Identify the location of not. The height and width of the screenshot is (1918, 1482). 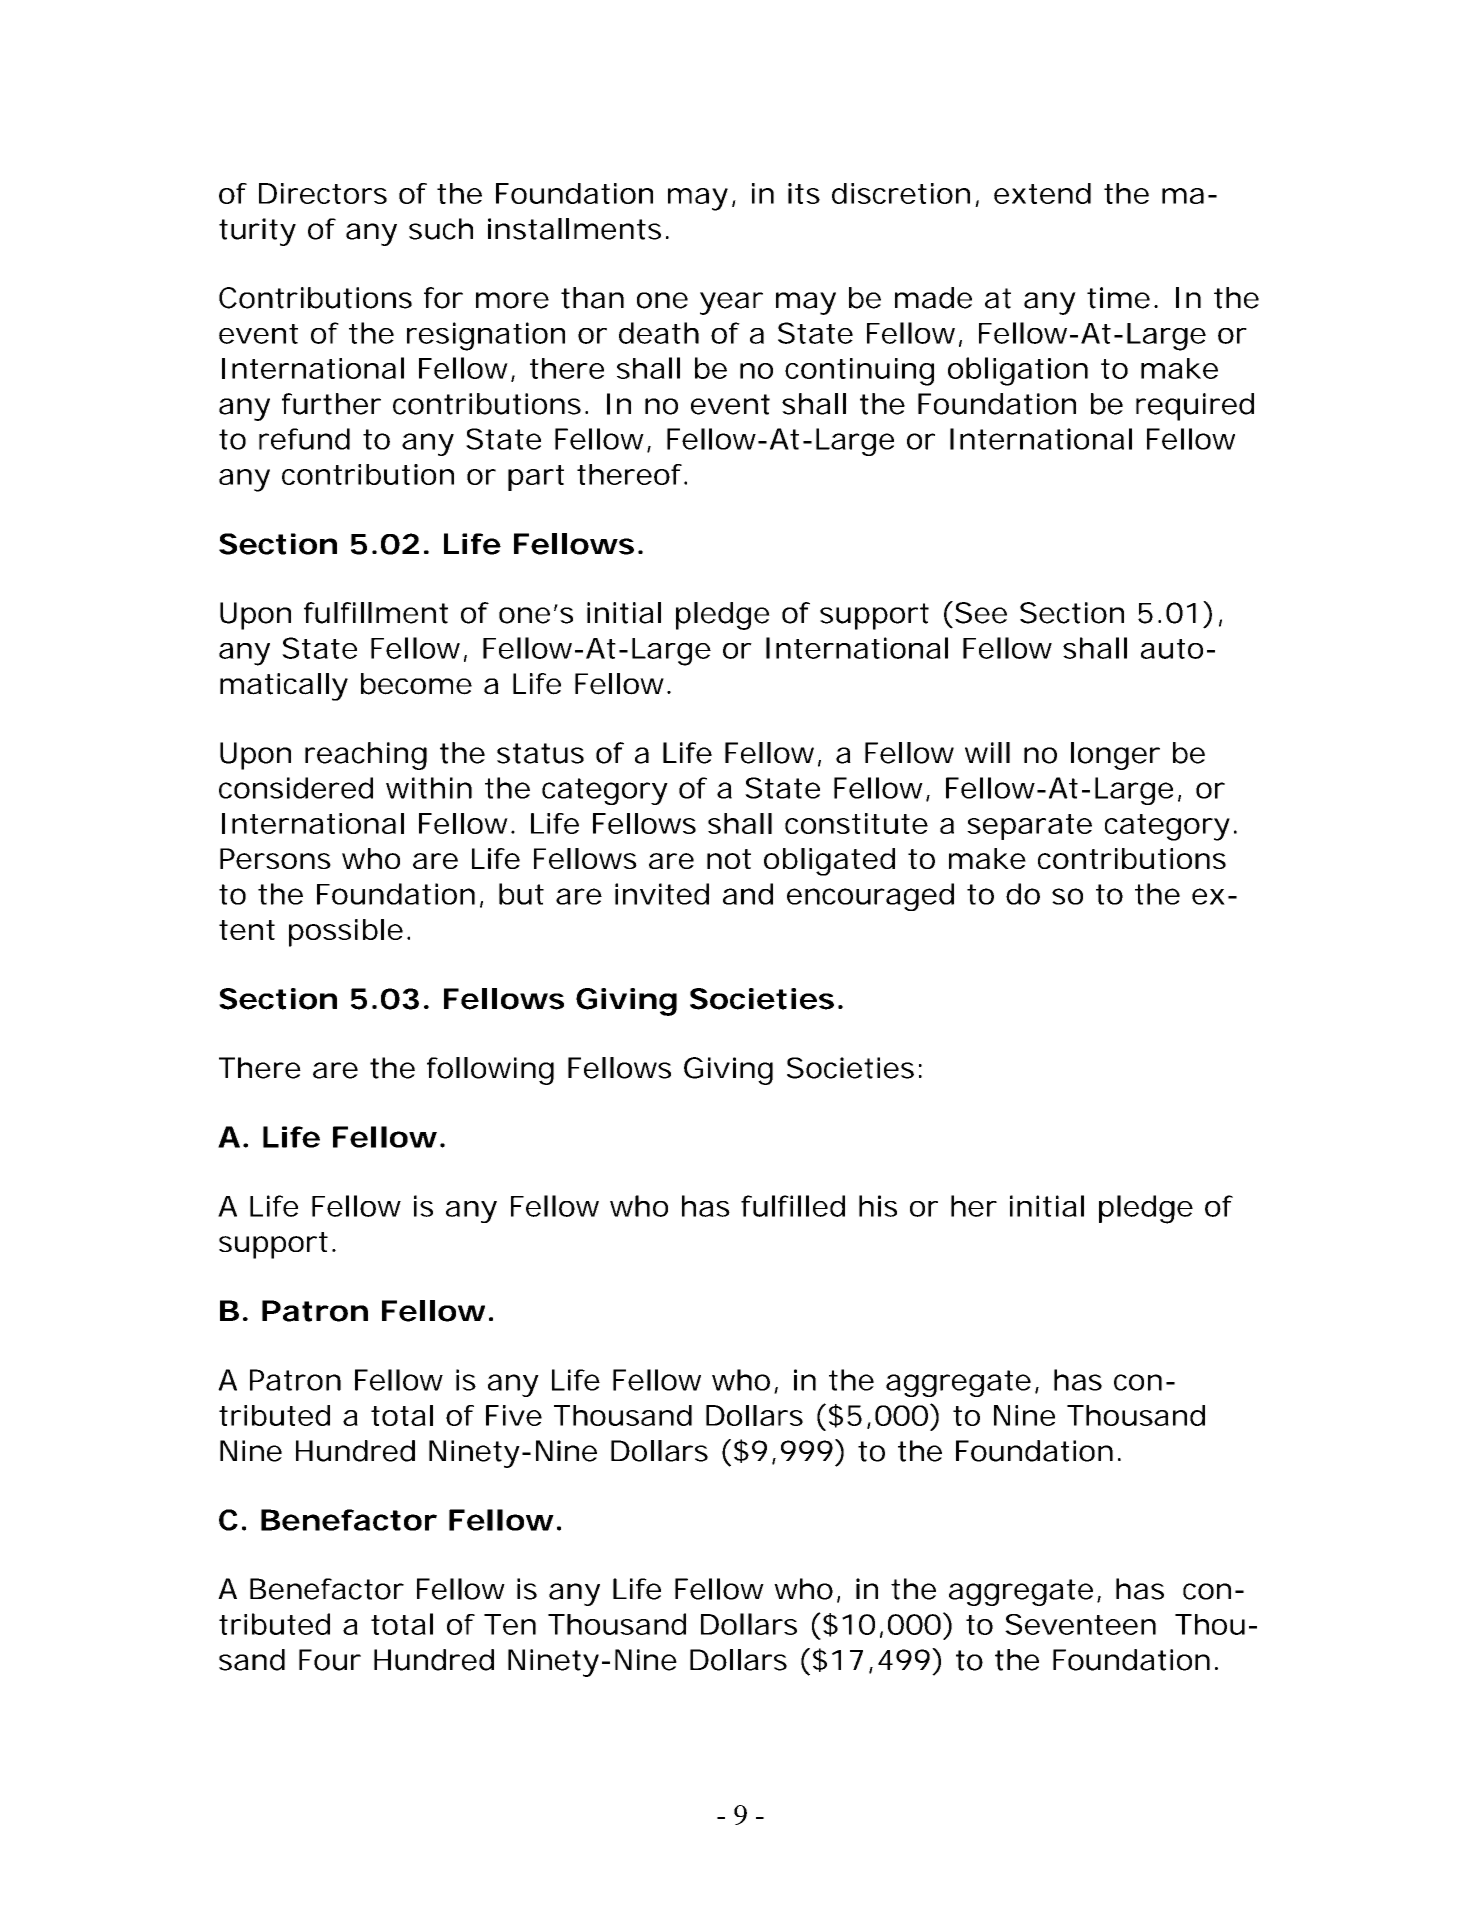
(729, 859).
